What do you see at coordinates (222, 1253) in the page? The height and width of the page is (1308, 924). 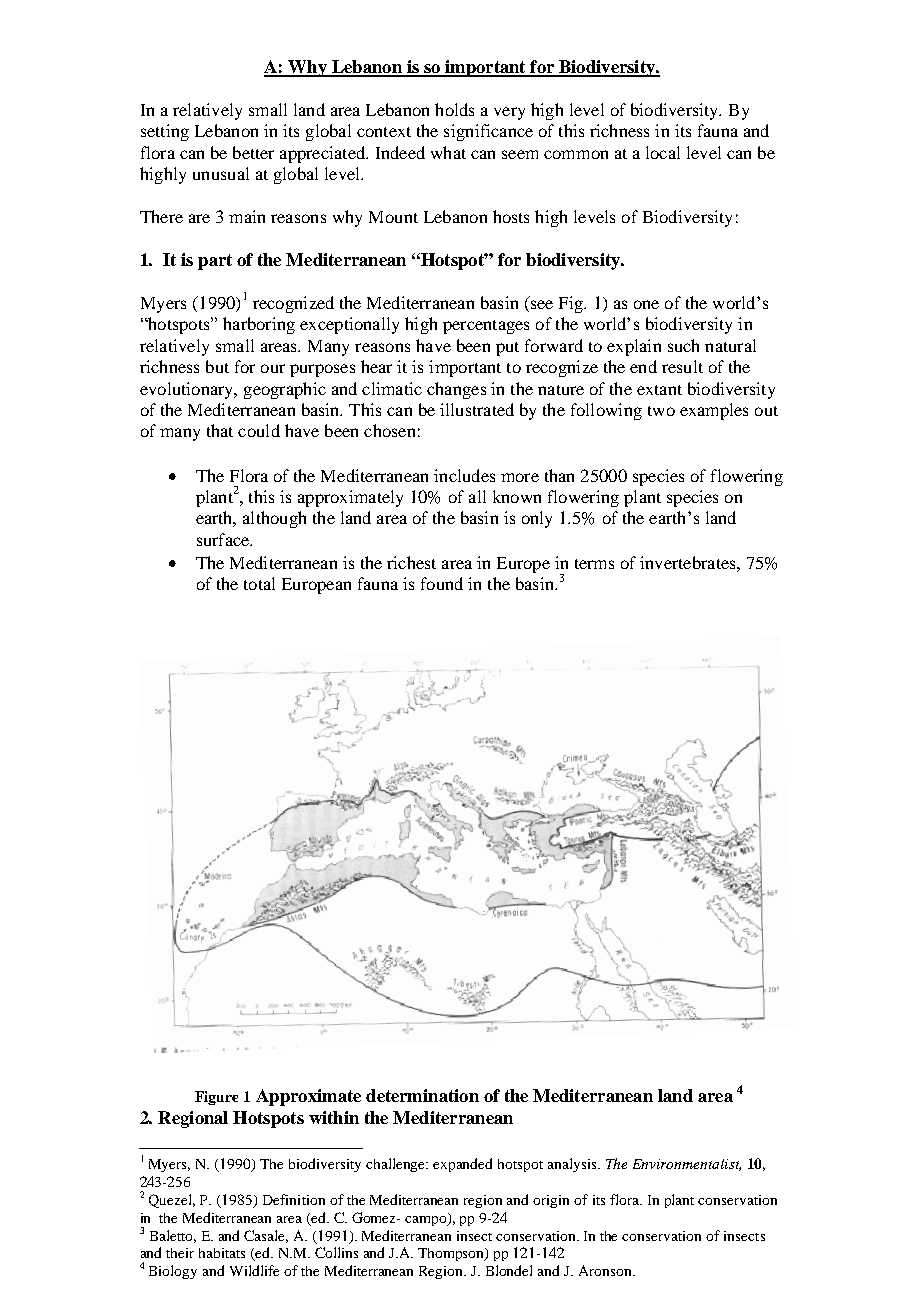 I see `habitats` at bounding box center [222, 1253].
